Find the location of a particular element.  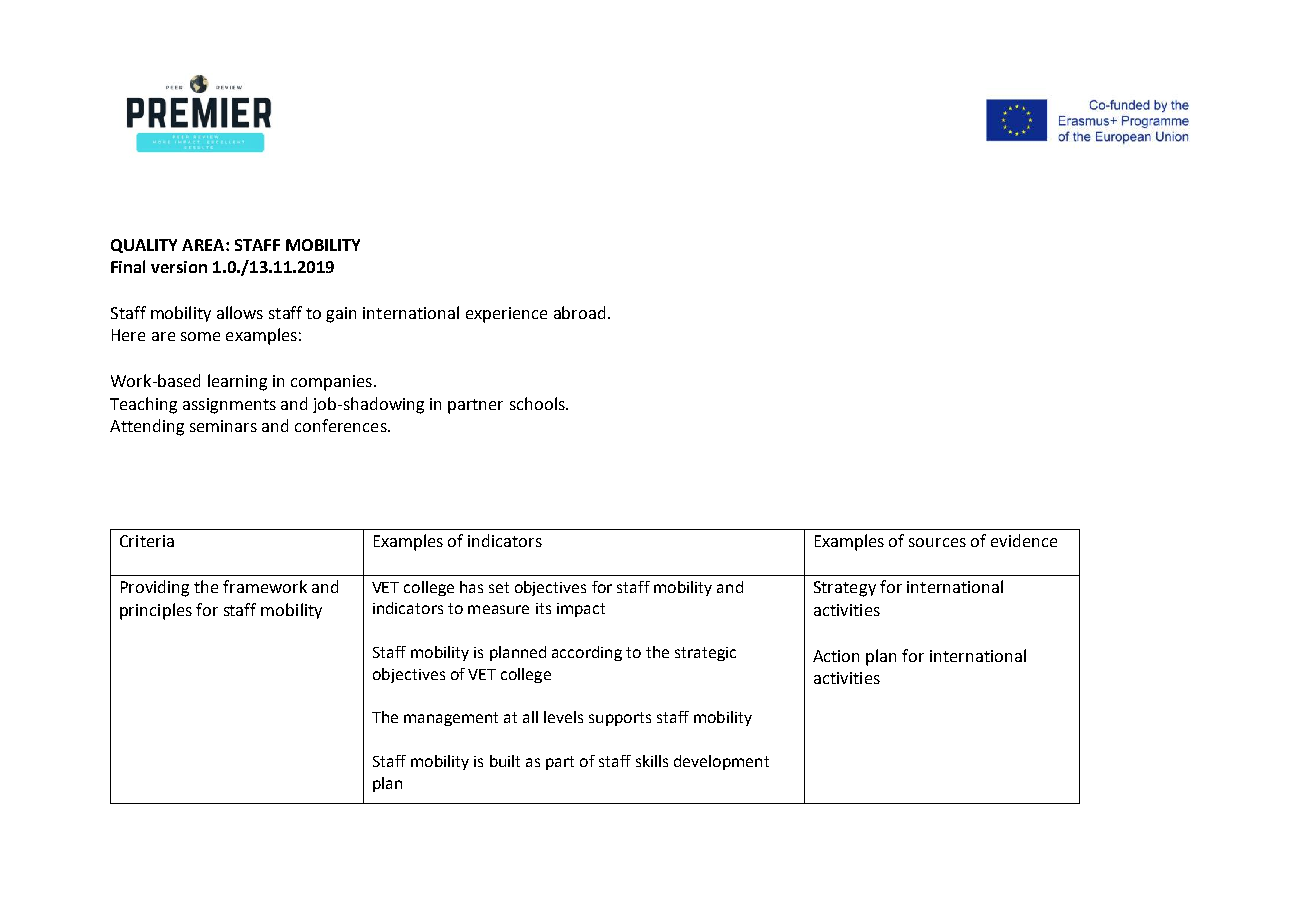

management is located at coordinates (451, 719).
